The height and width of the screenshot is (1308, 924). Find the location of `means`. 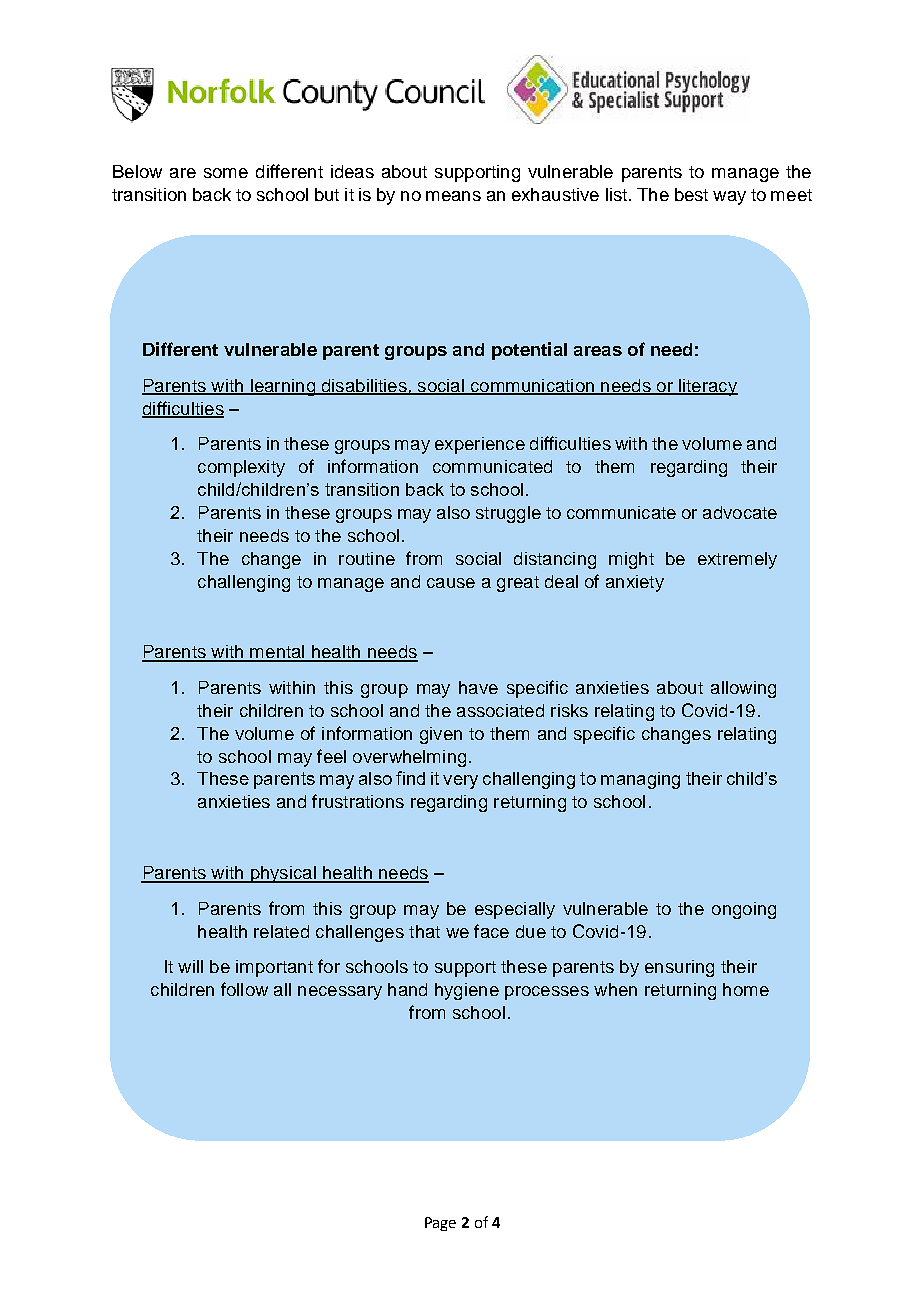

means is located at coordinates (453, 196).
